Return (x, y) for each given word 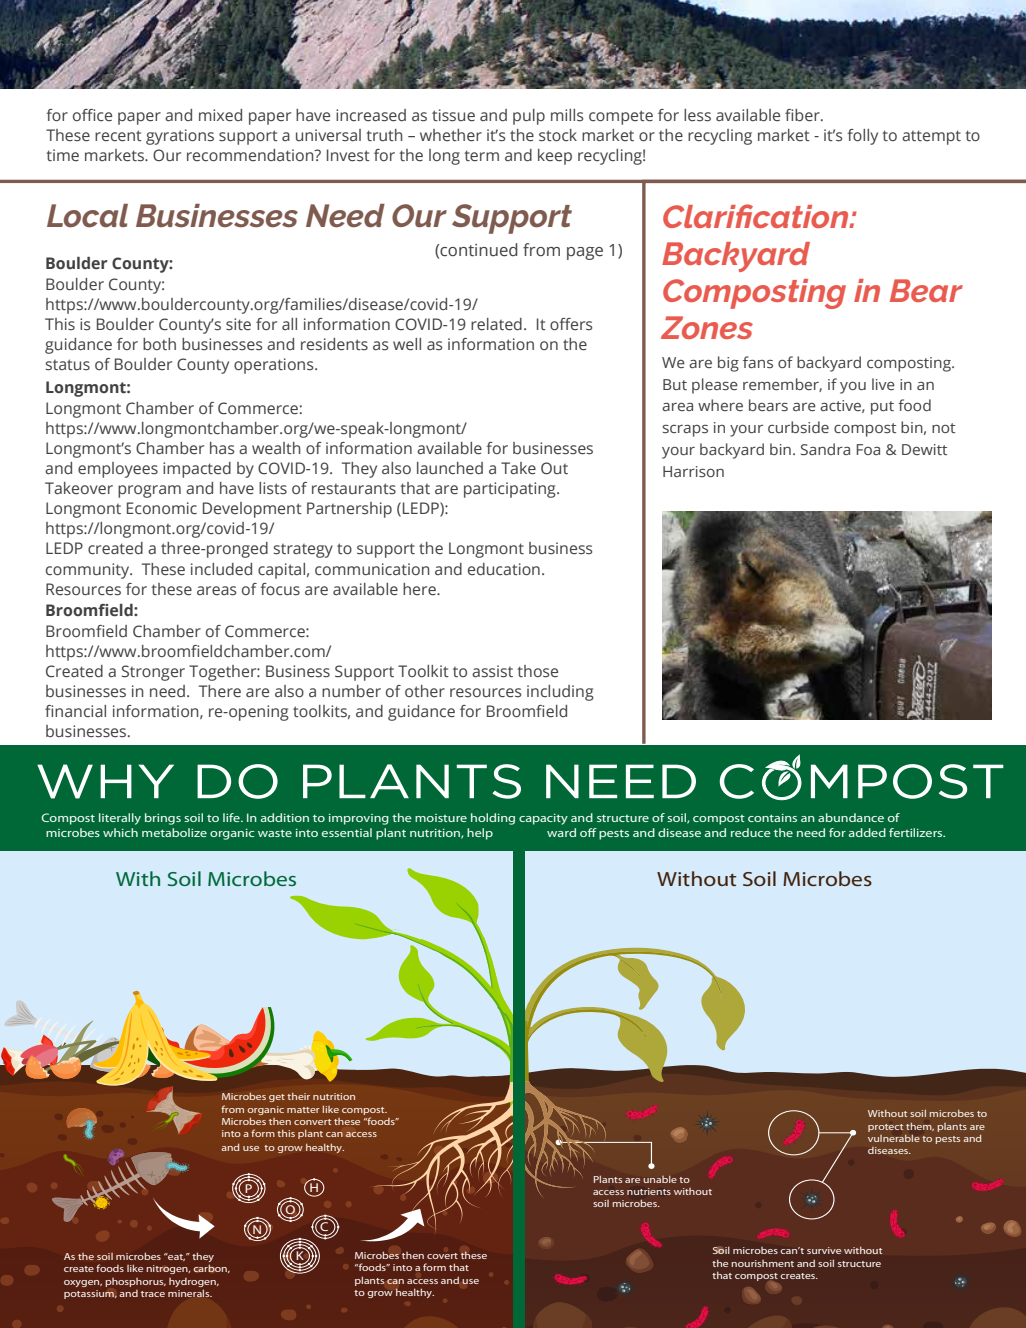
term (481, 156)
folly (862, 137)
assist (492, 671)
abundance (851, 817)
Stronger (153, 673)
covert (442, 1256)
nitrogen (168, 1269)
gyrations (180, 137)
